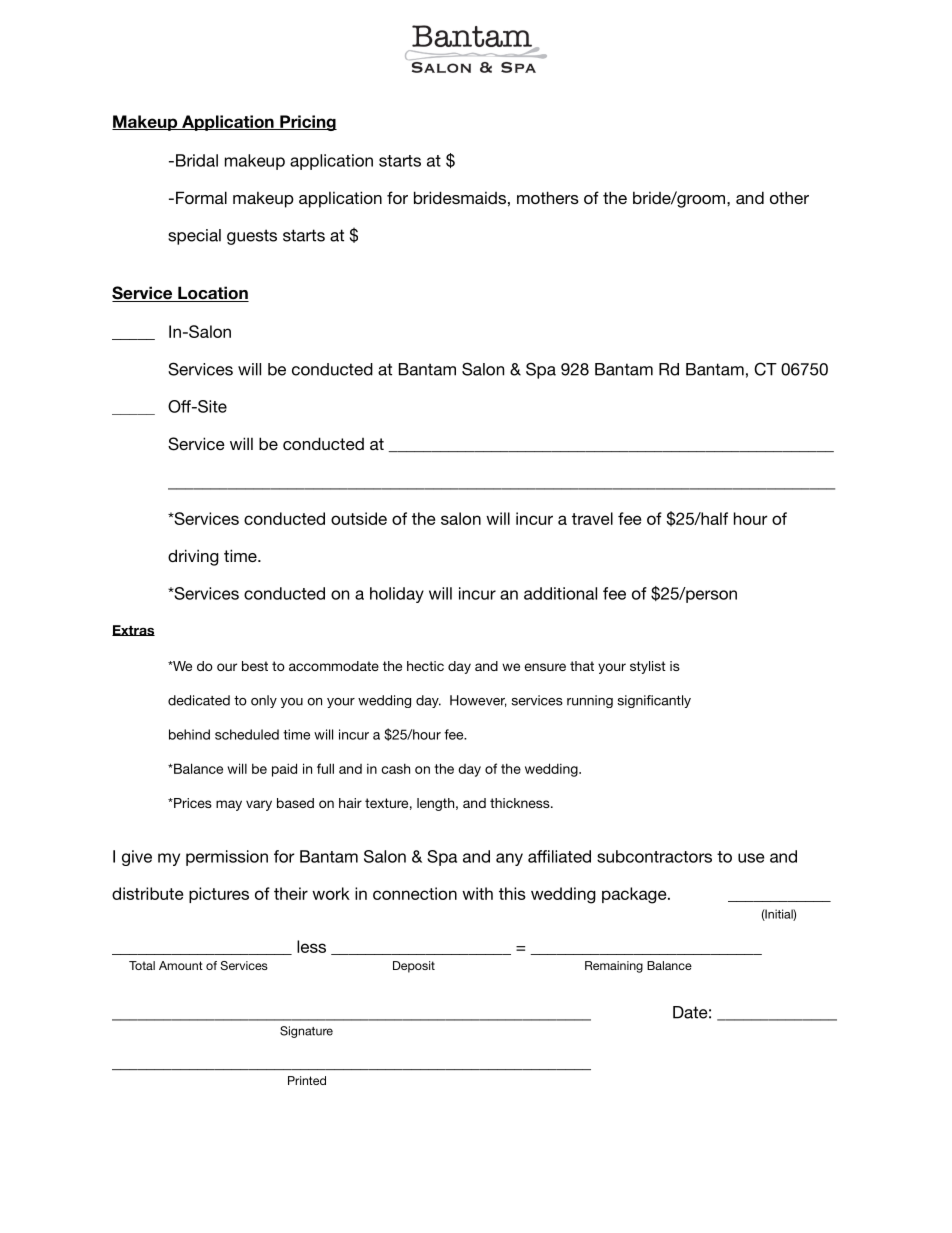 The height and width of the screenshot is (1233, 952). Describe the element at coordinates (306, 1032) in the screenshot. I see `Signature` at that location.
